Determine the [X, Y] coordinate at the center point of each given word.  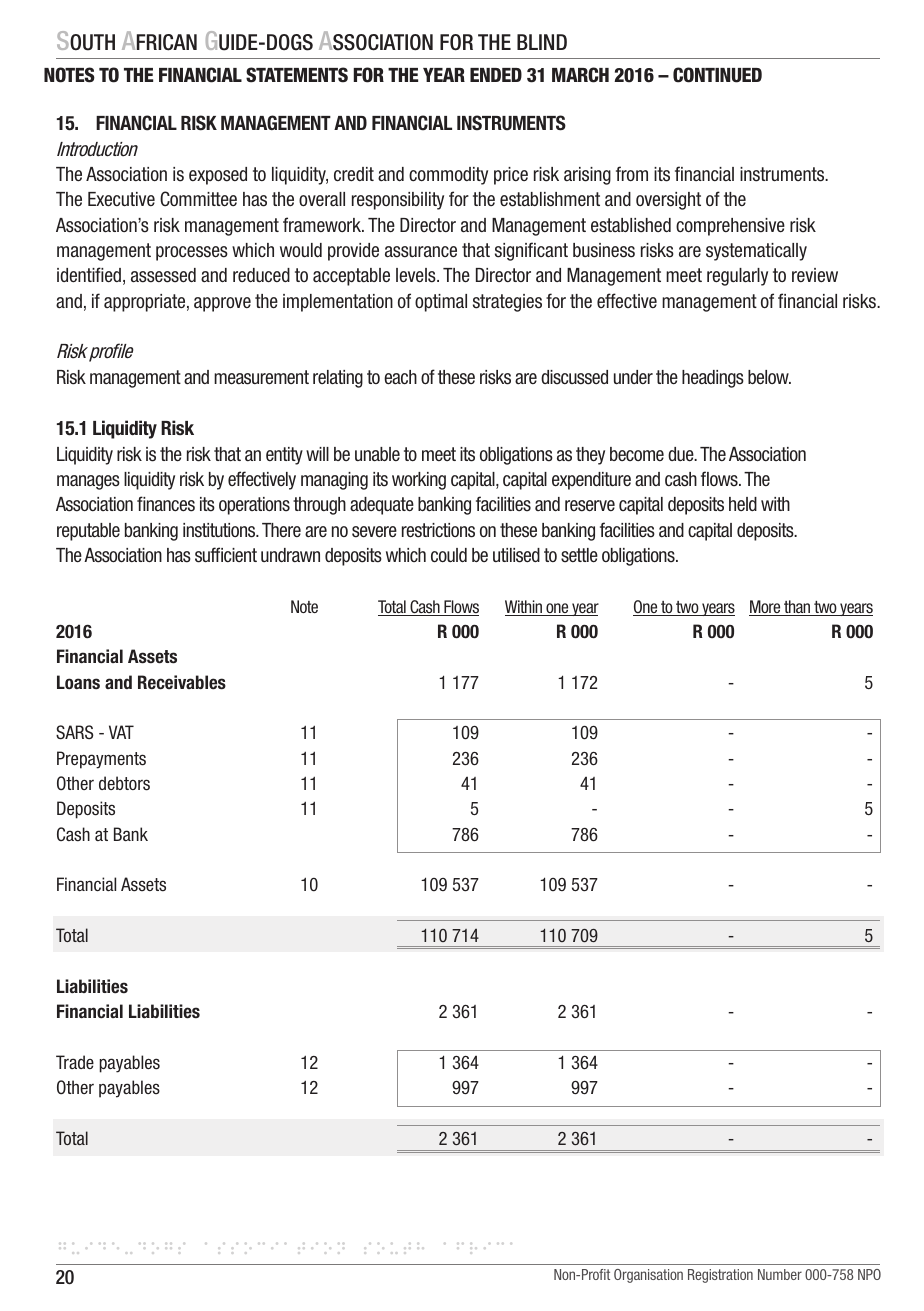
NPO [869, 1274]
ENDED [496, 75]
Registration [720, 1276]
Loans [78, 682]
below [769, 377]
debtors [124, 783]
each [400, 377]
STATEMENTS [297, 75]
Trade [75, 1062]
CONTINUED [717, 75]
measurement [261, 377]
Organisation [648, 1276]
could [449, 555]
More [766, 608]
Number [780, 1274]
